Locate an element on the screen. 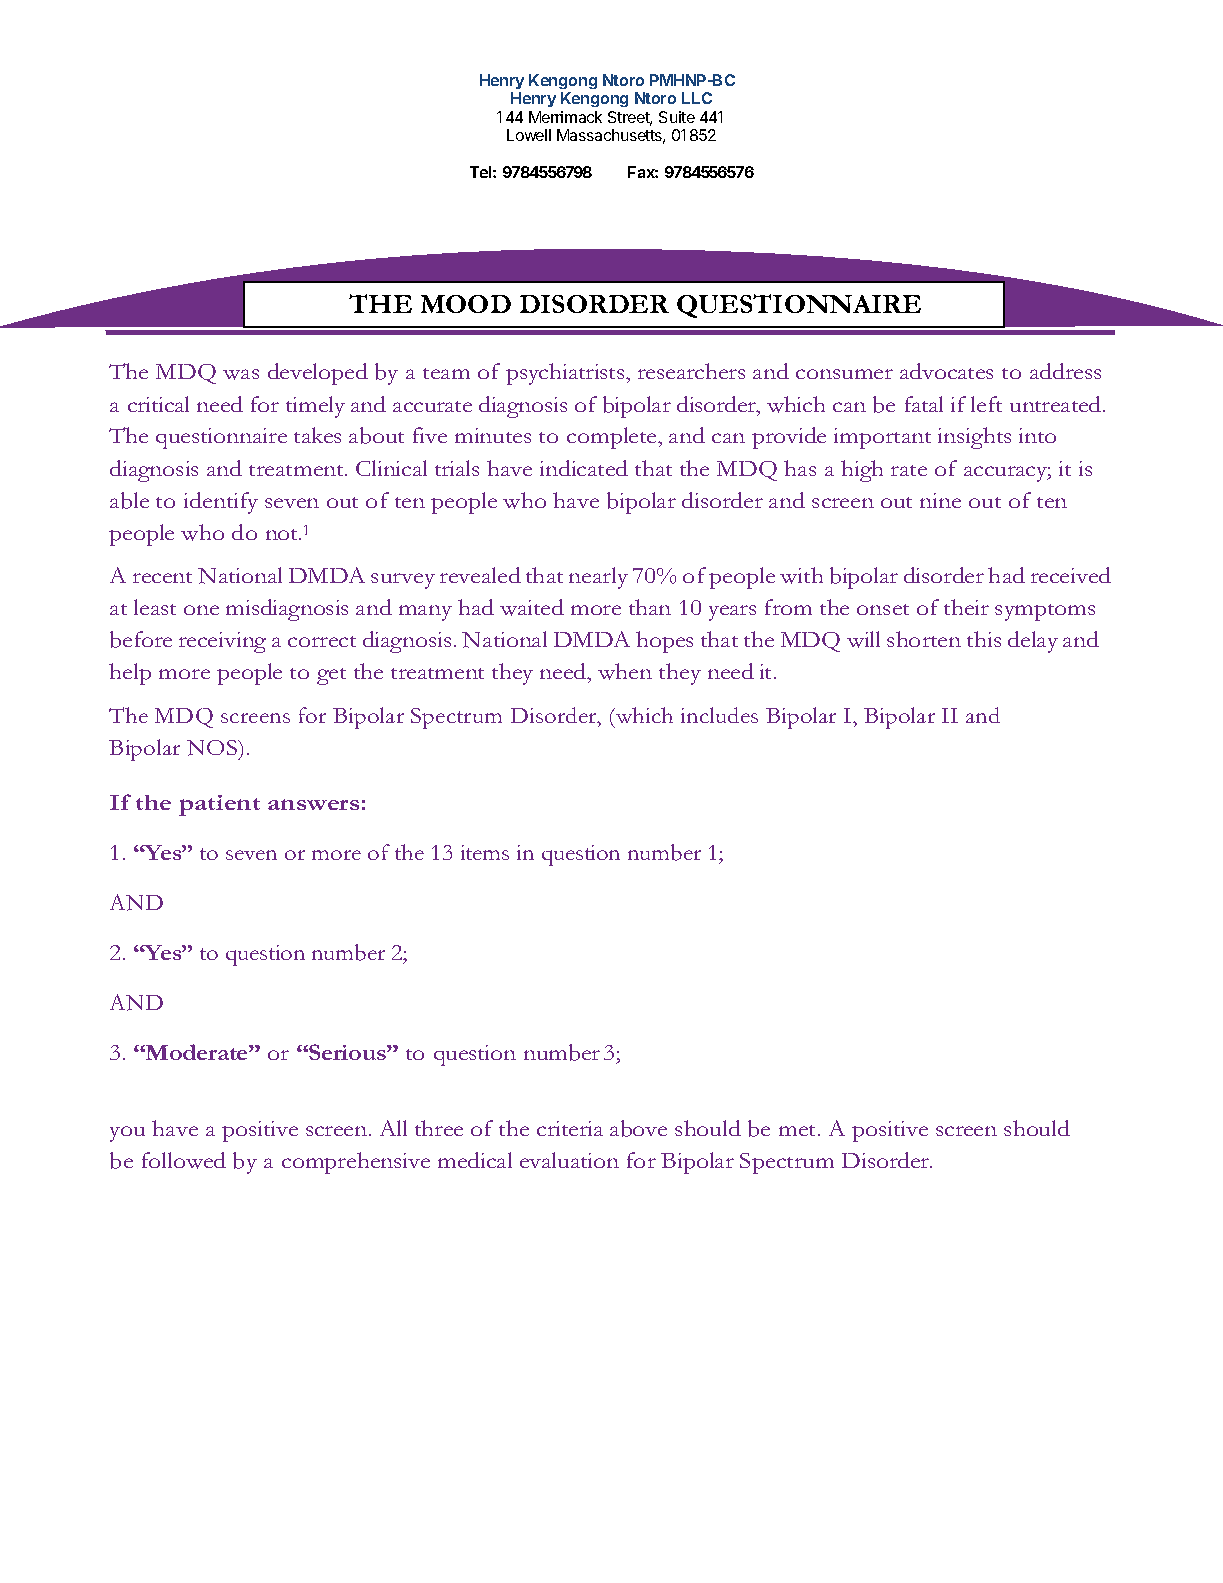 The image size is (1223, 1583). receiving is located at coordinates (222, 642).
